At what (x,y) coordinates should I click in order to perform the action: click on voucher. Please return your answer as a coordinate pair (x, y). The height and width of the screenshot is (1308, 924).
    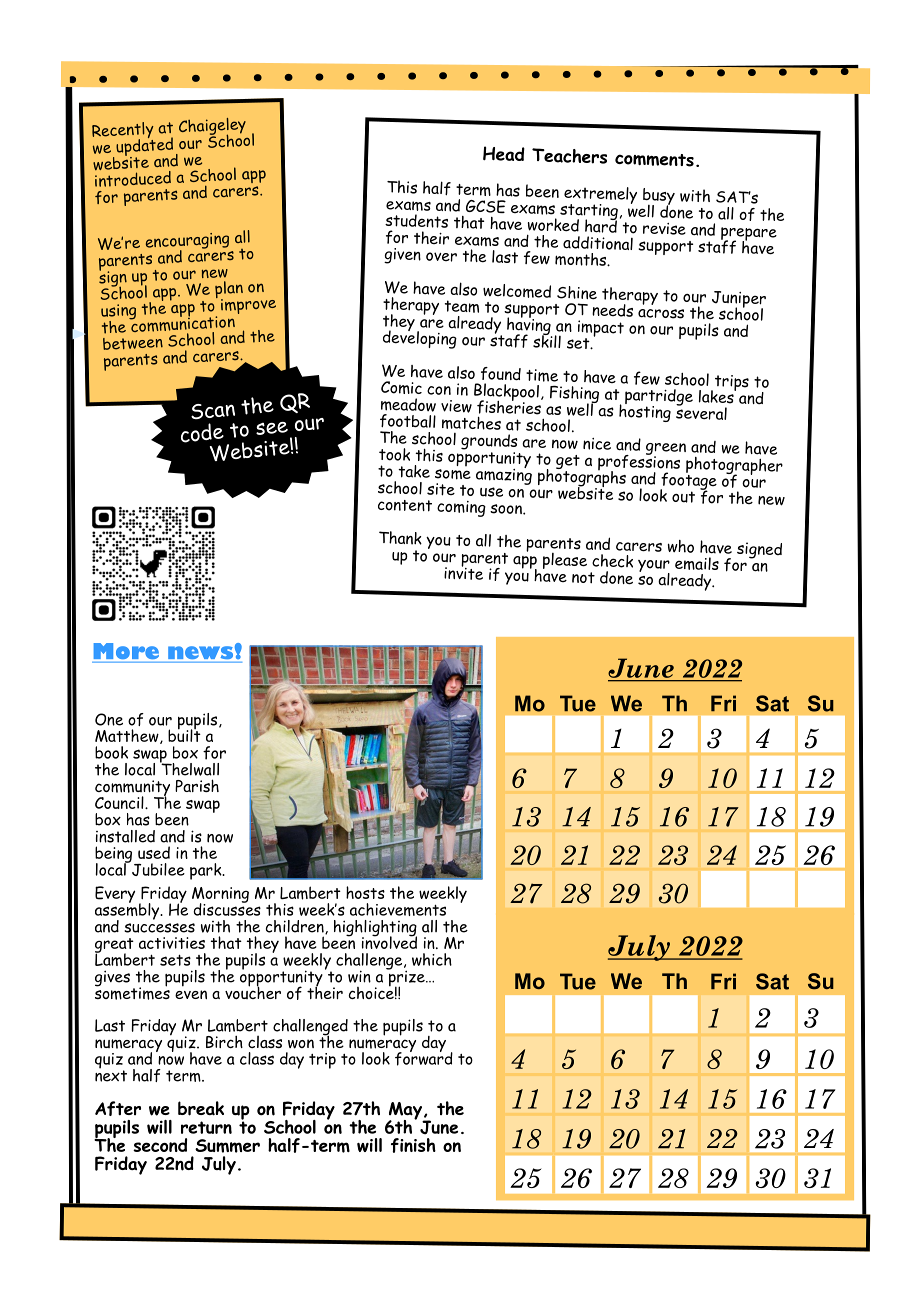
    Looking at the image, I should click on (253, 991).
